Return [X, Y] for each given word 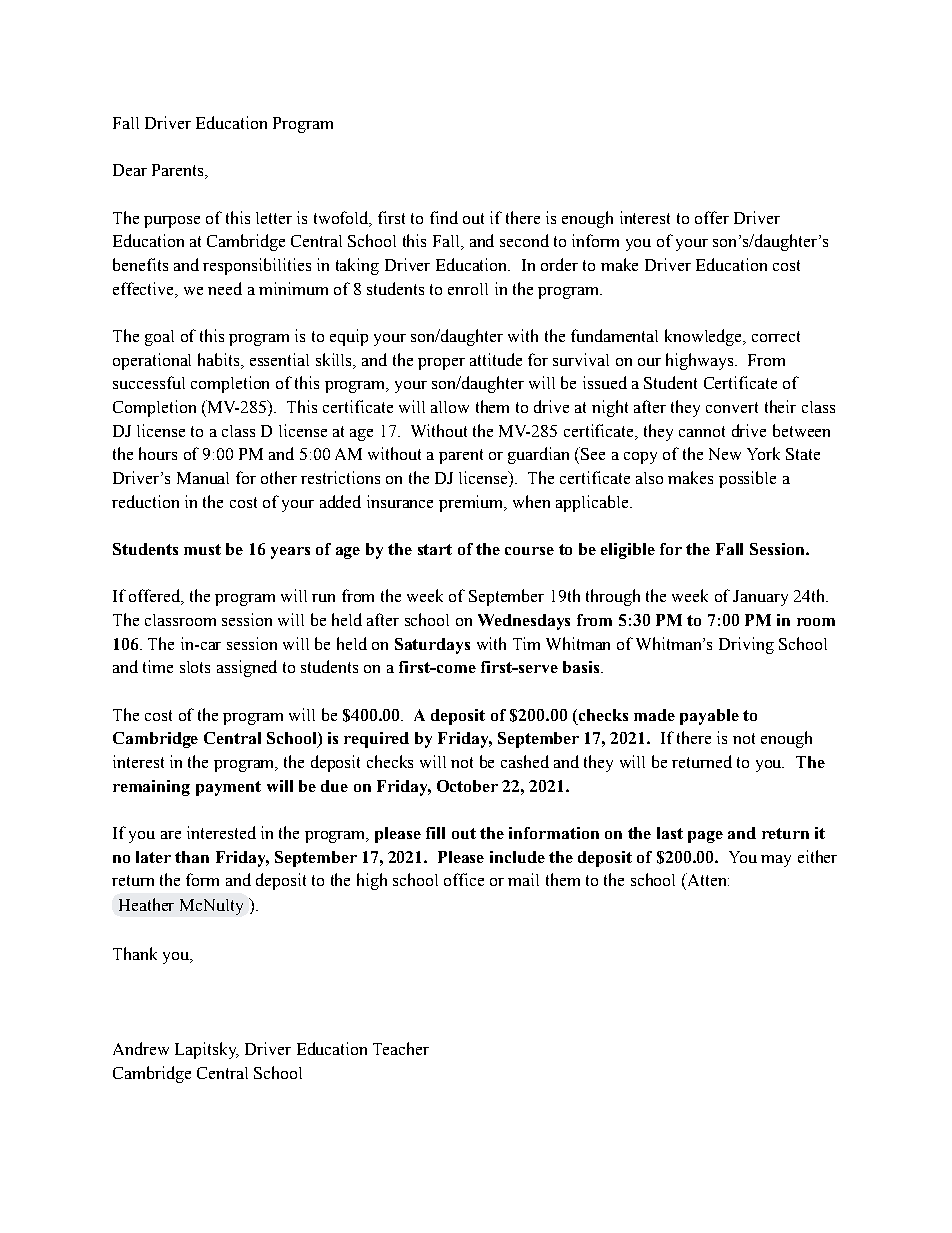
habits [218, 359]
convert [732, 407]
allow [450, 407]
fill [435, 833]
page [705, 837]
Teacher [401, 1048]
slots [195, 667]
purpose [172, 222]
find [444, 217]
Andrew [141, 1048]
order [559, 264]
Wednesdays [524, 622]
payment [228, 788]
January [760, 598]
